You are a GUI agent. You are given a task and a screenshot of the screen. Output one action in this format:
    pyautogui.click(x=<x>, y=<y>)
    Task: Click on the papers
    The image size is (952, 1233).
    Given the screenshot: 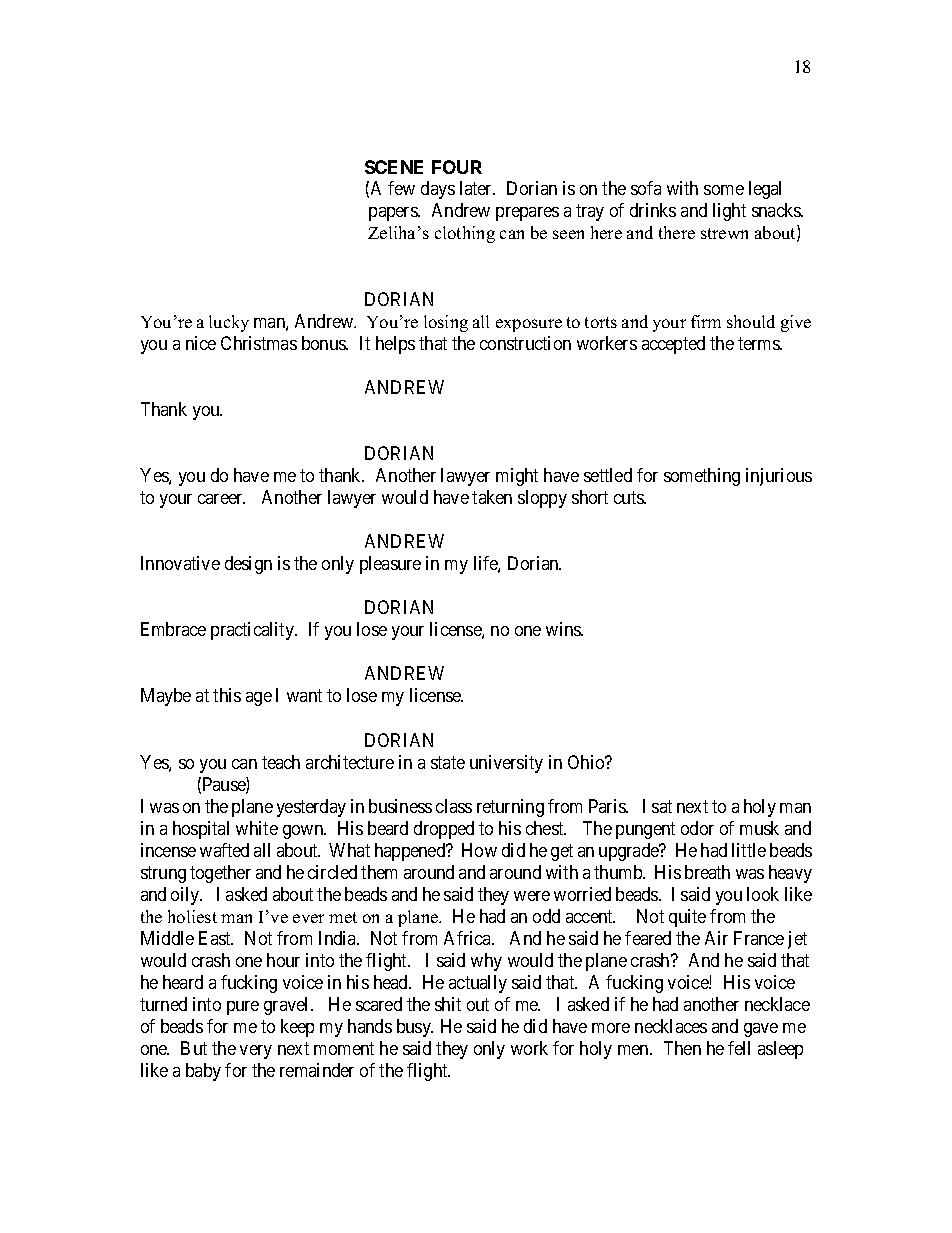 What is the action you would take?
    pyautogui.click(x=394, y=214)
